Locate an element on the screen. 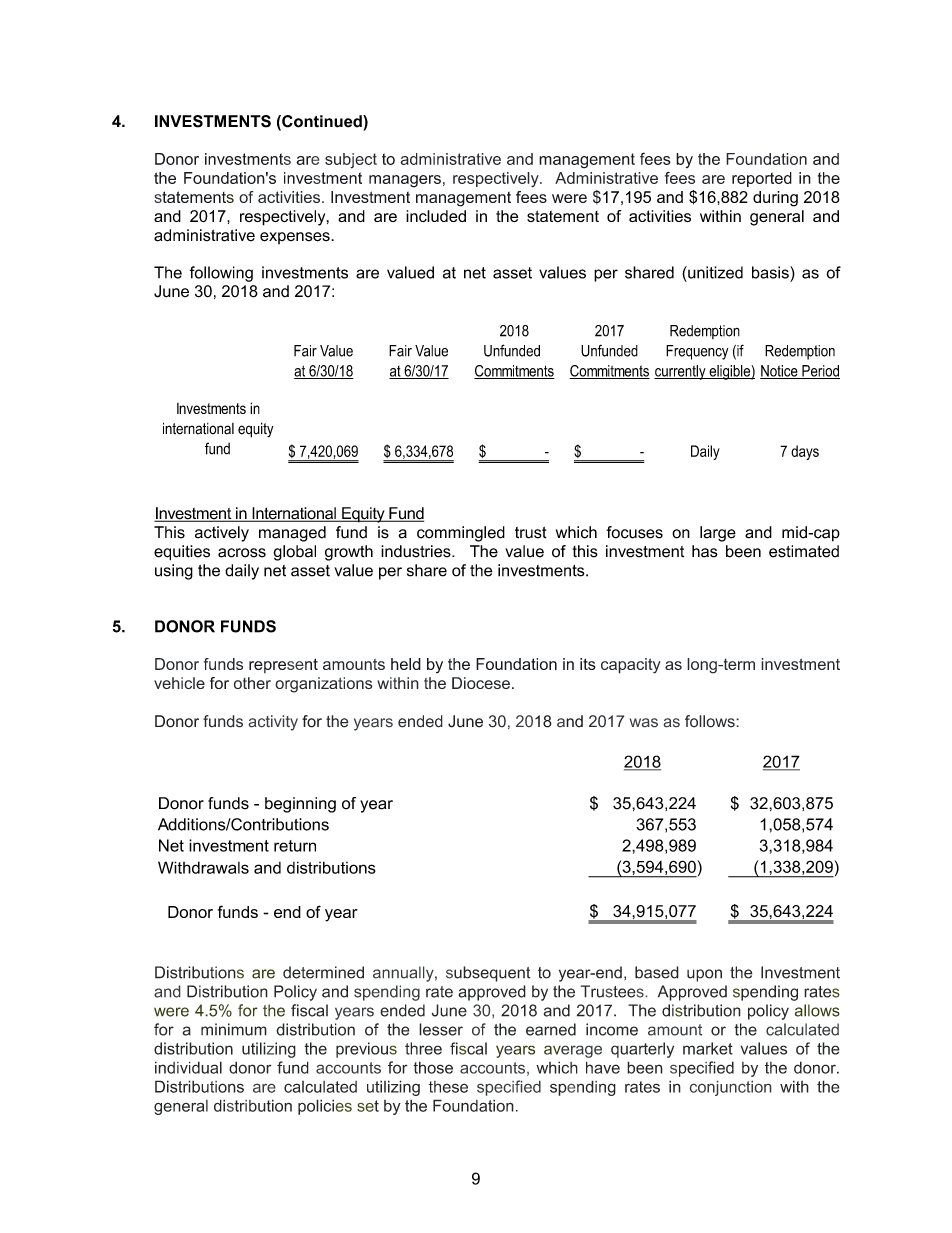 Image resolution: width=952 pixels, height=1233 pixels. Diocese is located at coordinates (481, 683).
